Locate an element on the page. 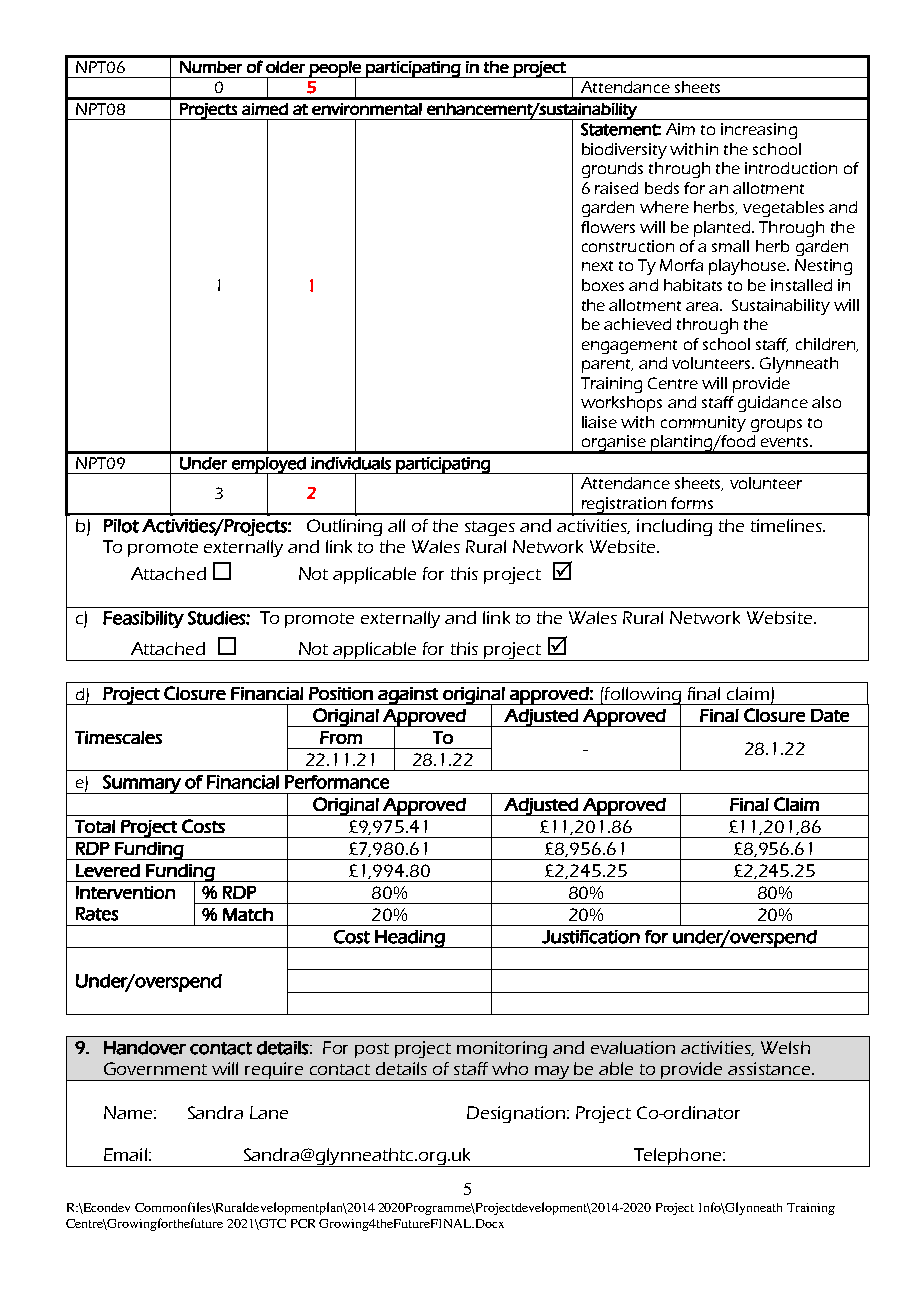 The width and height of the image is (924, 1308). increasing is located at coordinates (759, 131).
